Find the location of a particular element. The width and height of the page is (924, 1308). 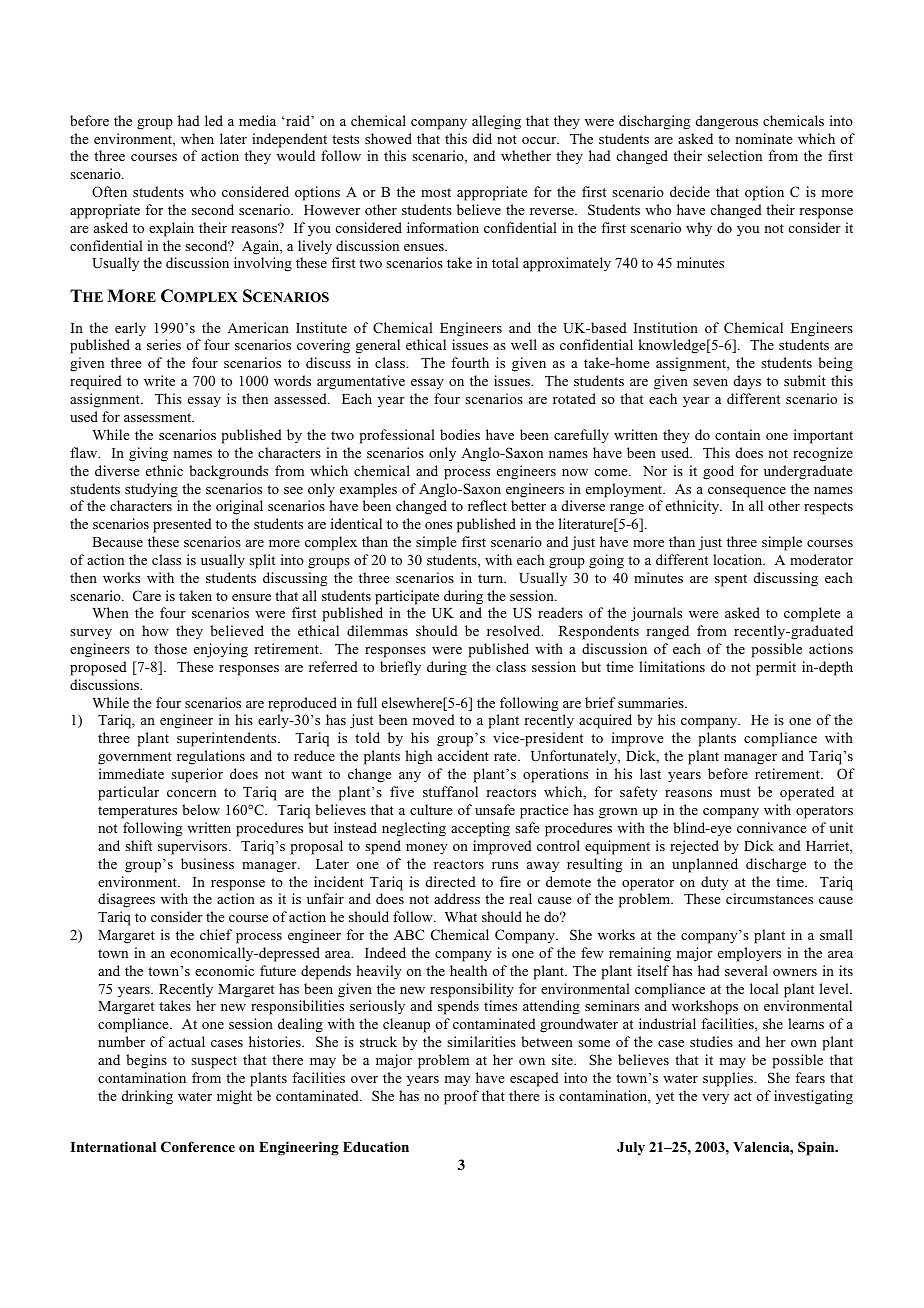

regulations is located at coordinates (211, 757).
